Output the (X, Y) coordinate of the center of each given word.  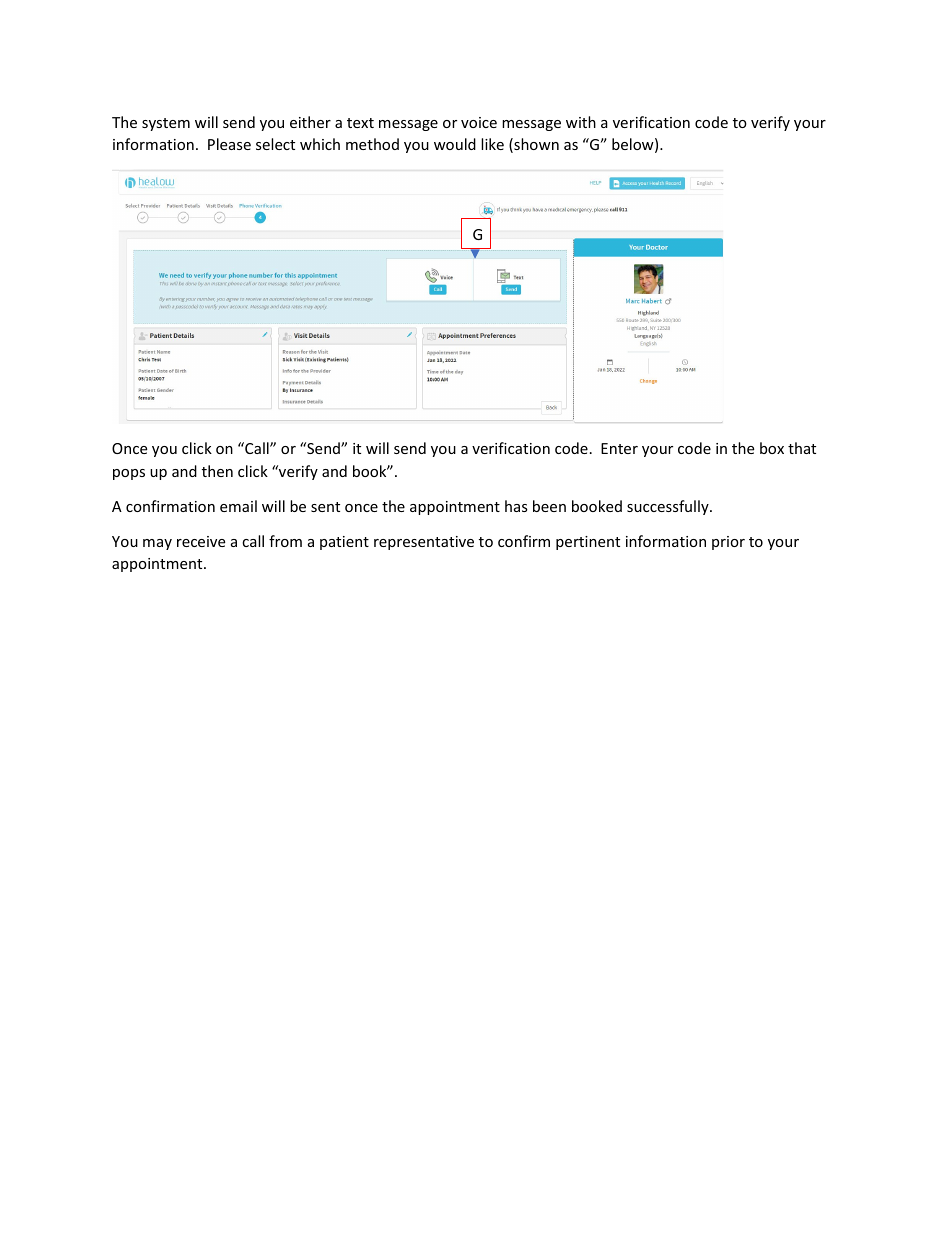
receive (201, 541)
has (516, 506)
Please (229, 144)
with (581, 122)
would (455, 144)
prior (728, 543)
